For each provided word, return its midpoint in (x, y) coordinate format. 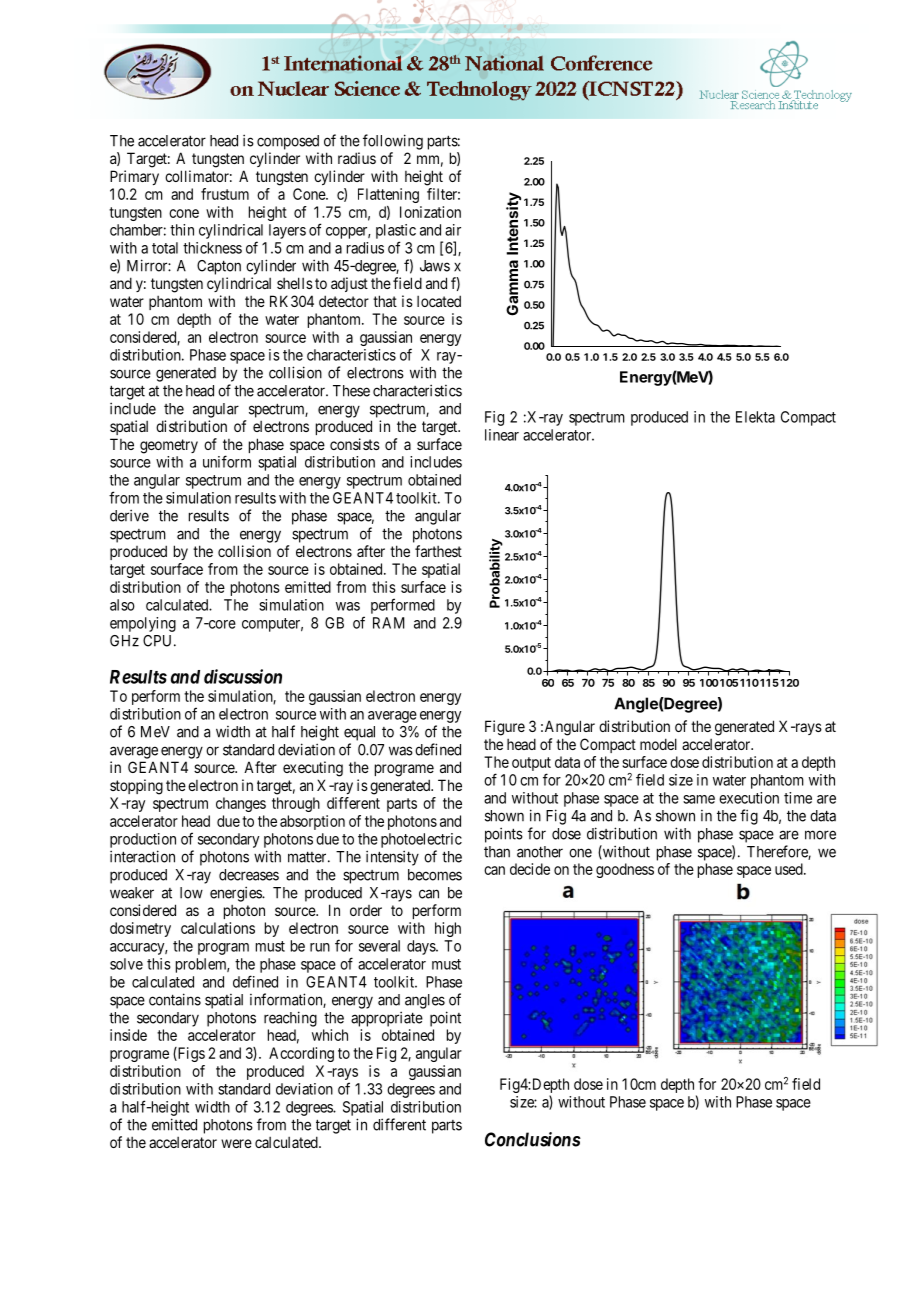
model (658, 744)
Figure (505, 728)
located (439, 301)
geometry (169, 446)
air (453, 230)
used (790, 869)
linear (502, 435)
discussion (243, 676)
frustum (225, 194)
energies (236, 894)
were (236, 1143)
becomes (435, 875)
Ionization (430, 212)
